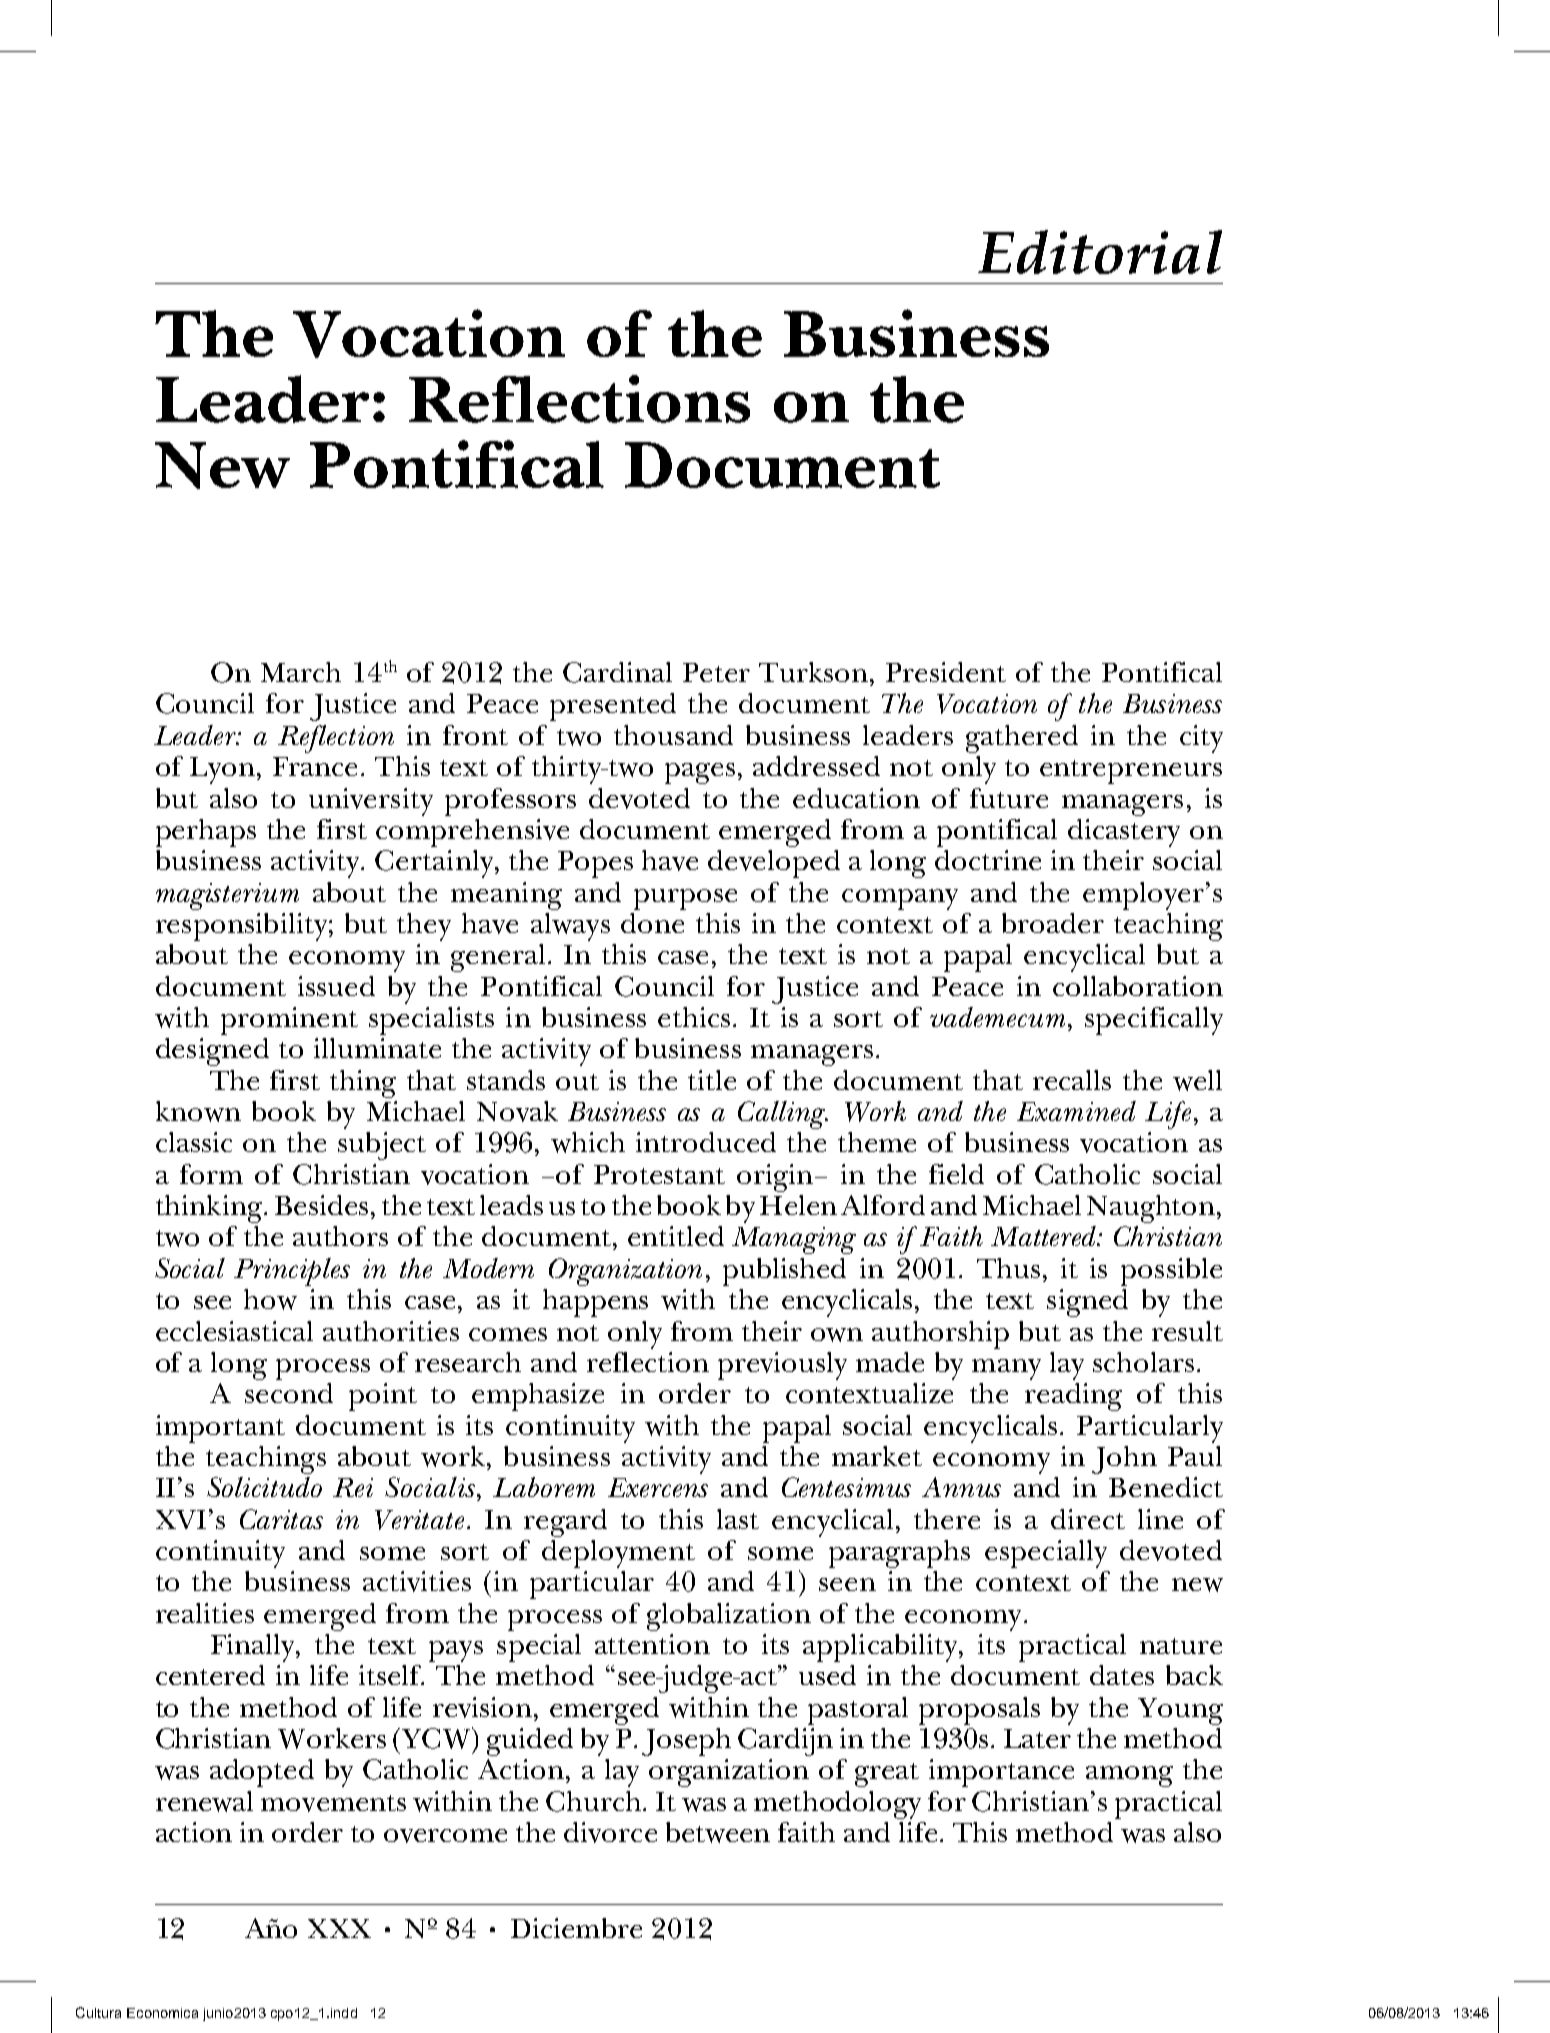 The height and width of the screenshot is (2033, 1550). What do you see at coordinates (339, 1928) in the screenshot?
I see `XXX` at bounding box center [339, 1928].
